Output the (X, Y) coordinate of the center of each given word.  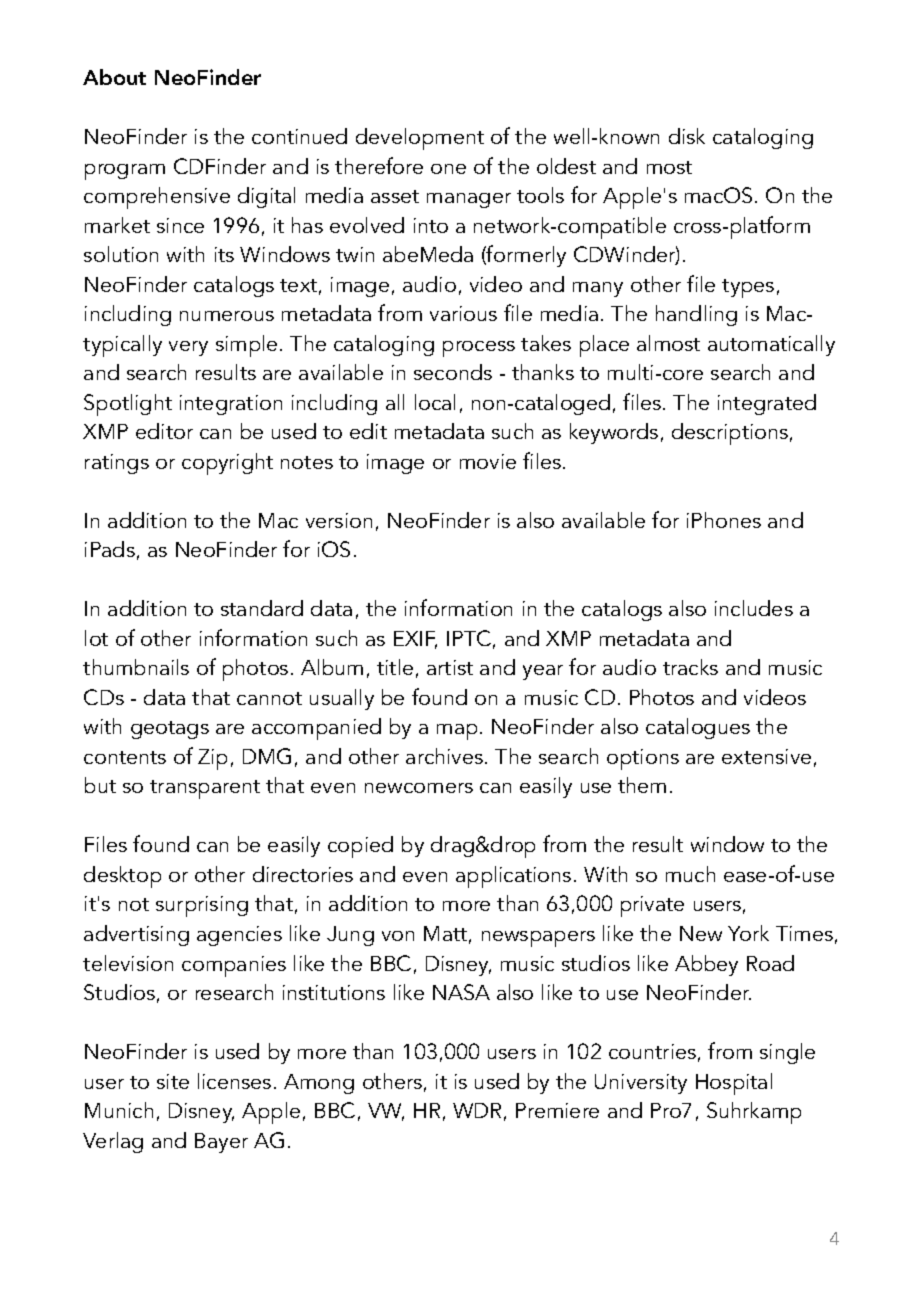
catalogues (698, 728)
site (173, 1081)
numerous (227, 316)
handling (696, 315)
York (748, 933)
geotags (170, 730)
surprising (202, 906)
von (398, 936)
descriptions (731, 434)
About (114, 77)
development (420, 139)
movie (488, 461)
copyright (227, 464)
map (457, 732)
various (463, 313)
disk (687, 136)
